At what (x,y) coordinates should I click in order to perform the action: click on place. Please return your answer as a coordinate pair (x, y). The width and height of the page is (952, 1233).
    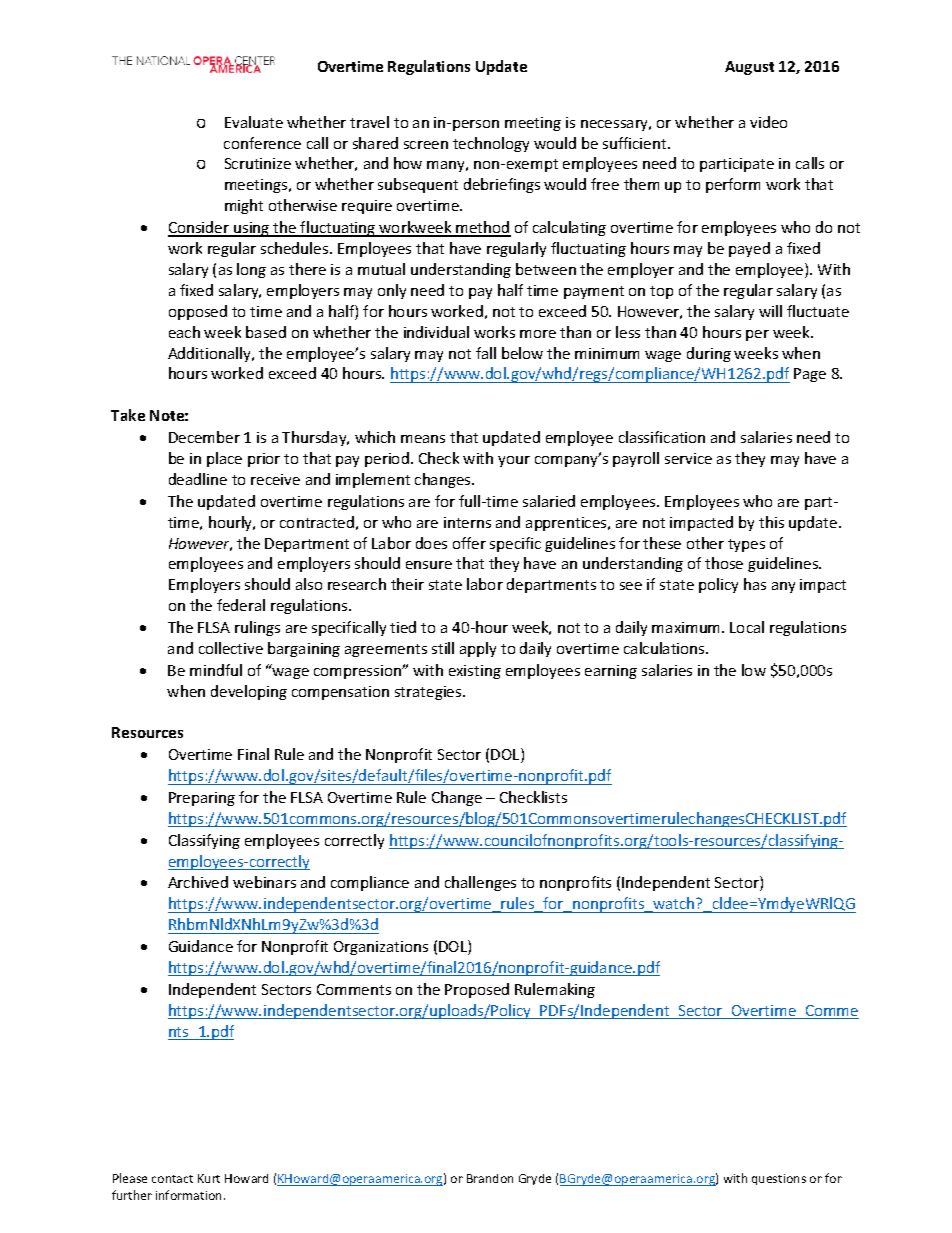
    Looking at the image, I should click on (224, 459).
